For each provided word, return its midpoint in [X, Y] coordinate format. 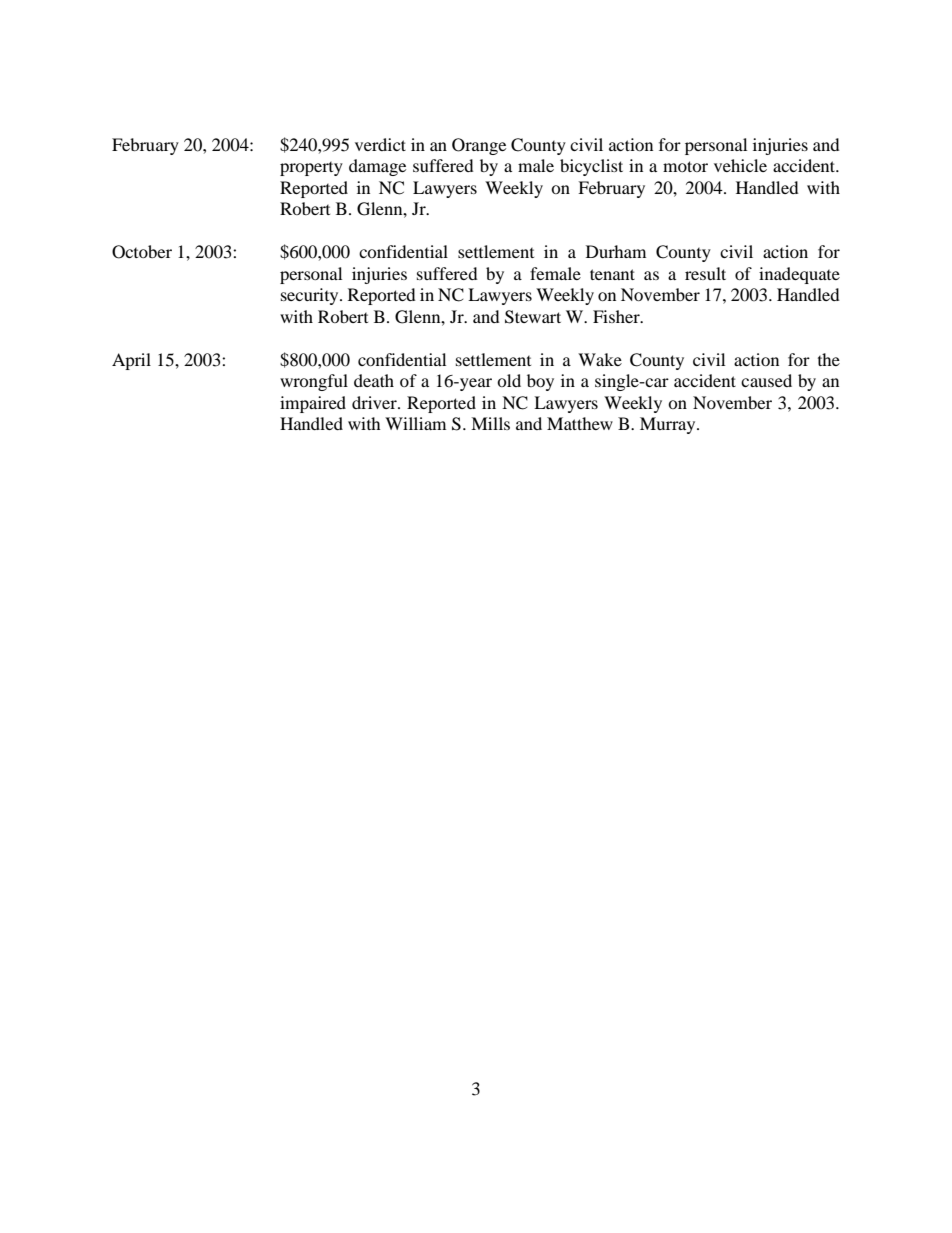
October [142, 252]
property [311, 169]
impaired [313, 404]
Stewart [533, 317]
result [705, 273]
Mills [490, 423]
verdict [380, 144]
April [131, 361]
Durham [616, 251]
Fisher [617, 316]
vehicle [740, 165]
